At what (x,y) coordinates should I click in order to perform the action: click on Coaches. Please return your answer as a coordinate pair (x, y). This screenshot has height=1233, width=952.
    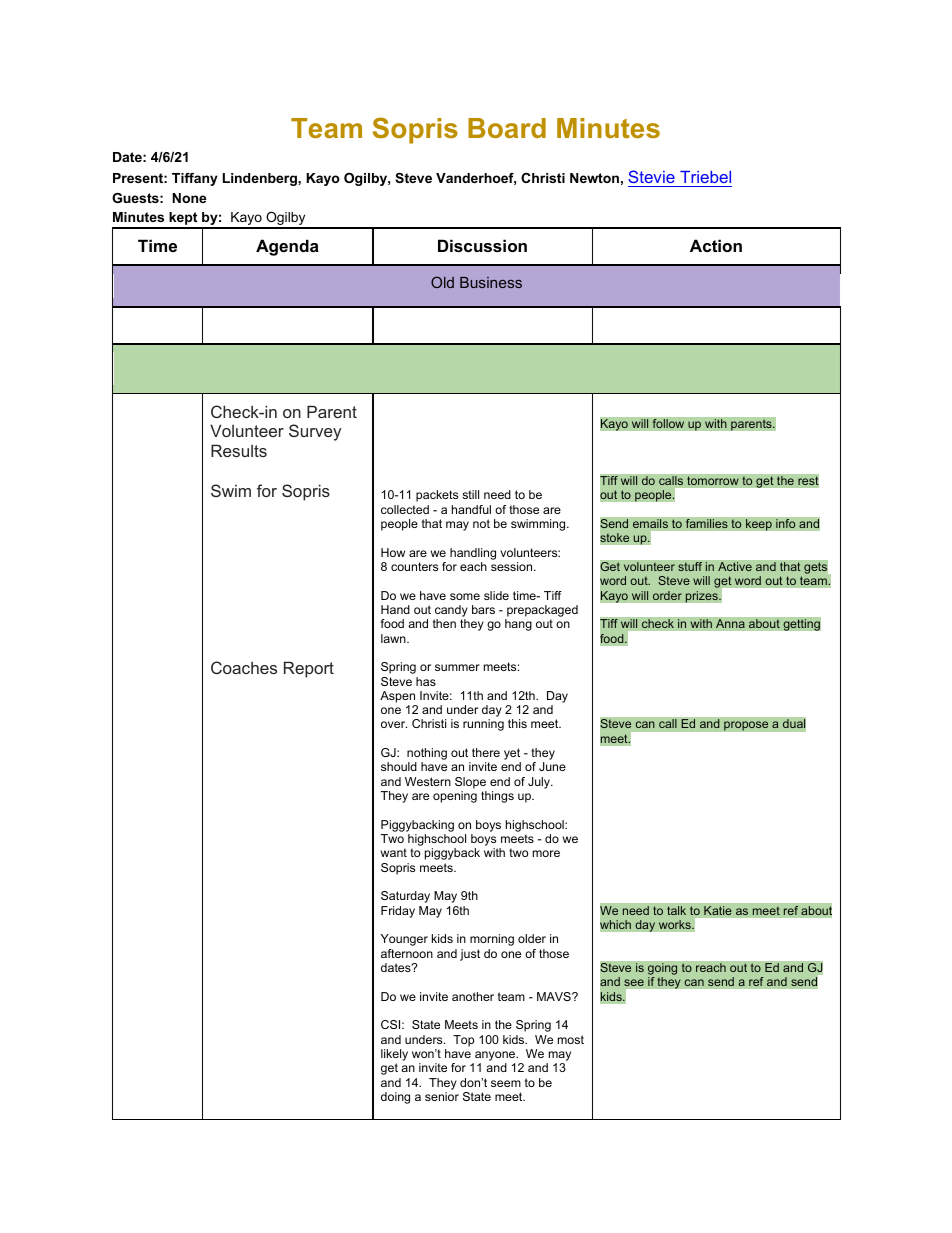
    Looking at the image, I should click on (244, 667).
